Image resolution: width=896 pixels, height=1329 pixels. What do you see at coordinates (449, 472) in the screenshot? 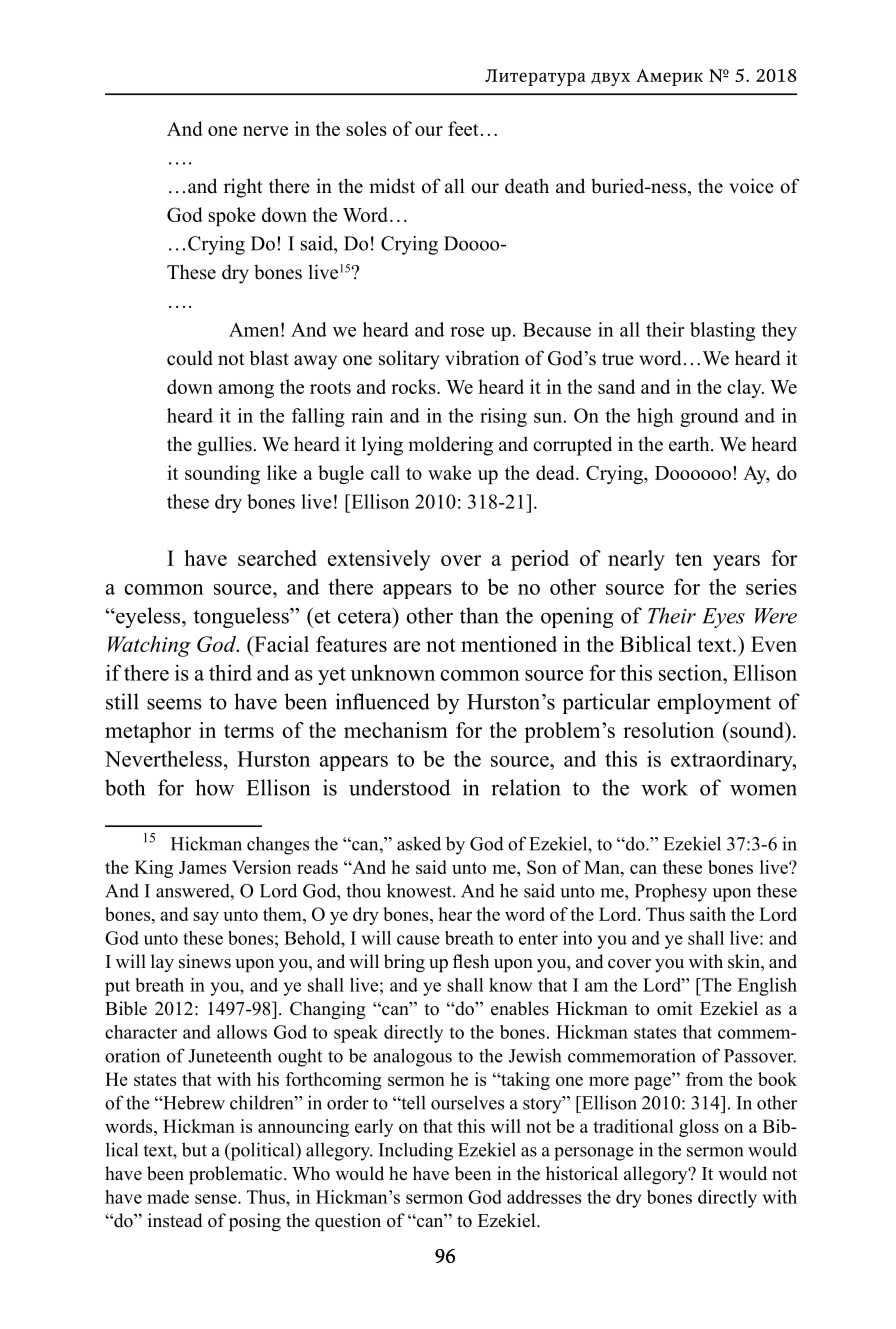
I see `wake` at bounding box center [449, 472].
